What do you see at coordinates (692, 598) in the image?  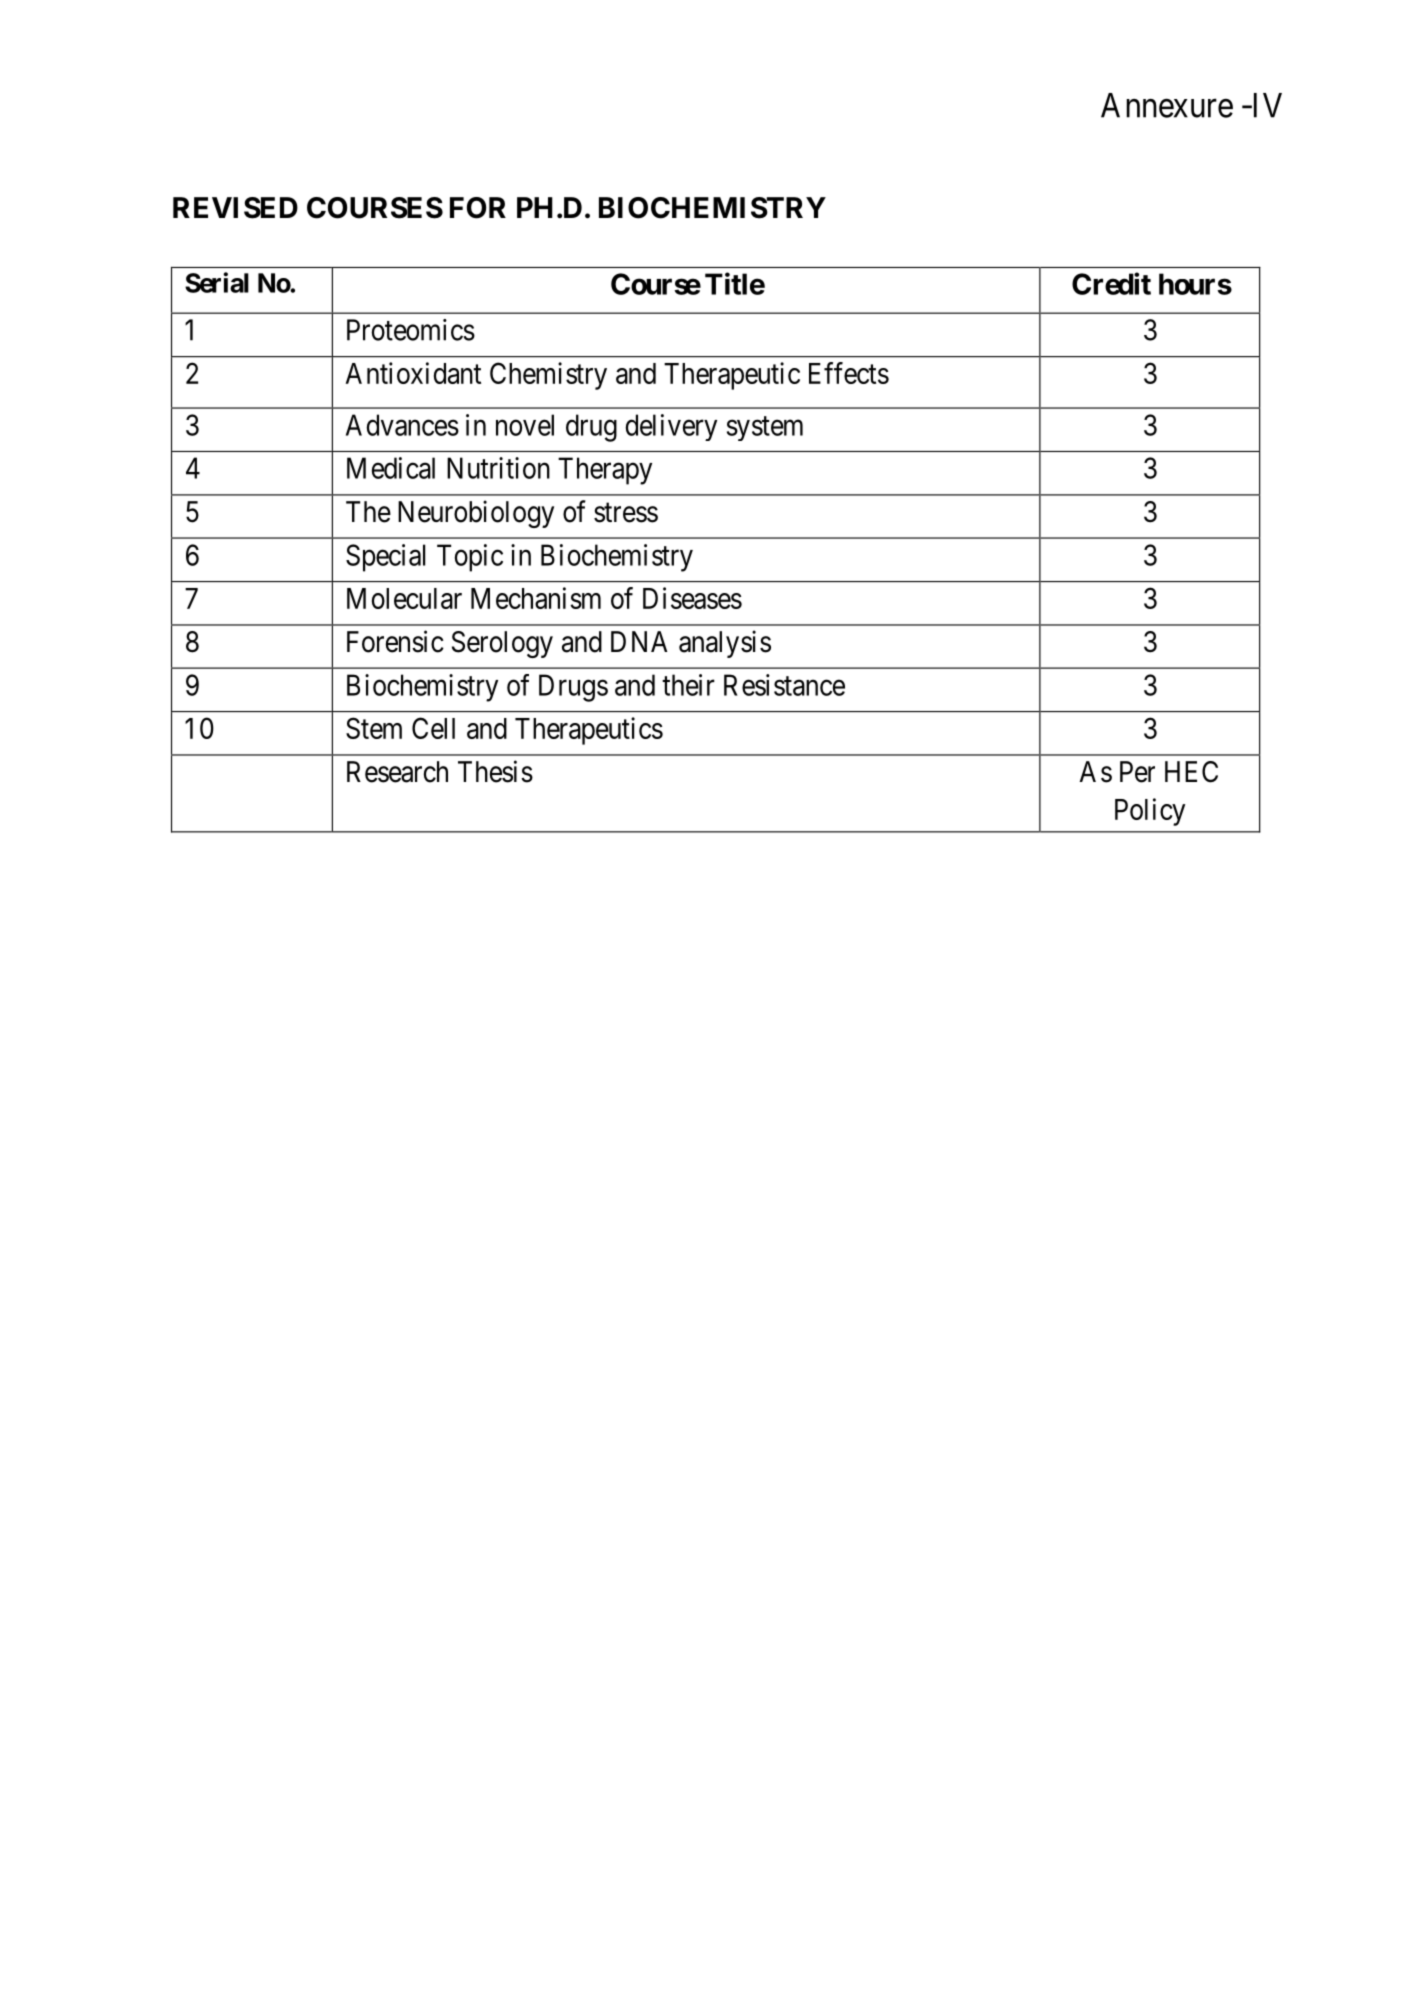 I see `Diseases` at bounding box center [692, 598].
